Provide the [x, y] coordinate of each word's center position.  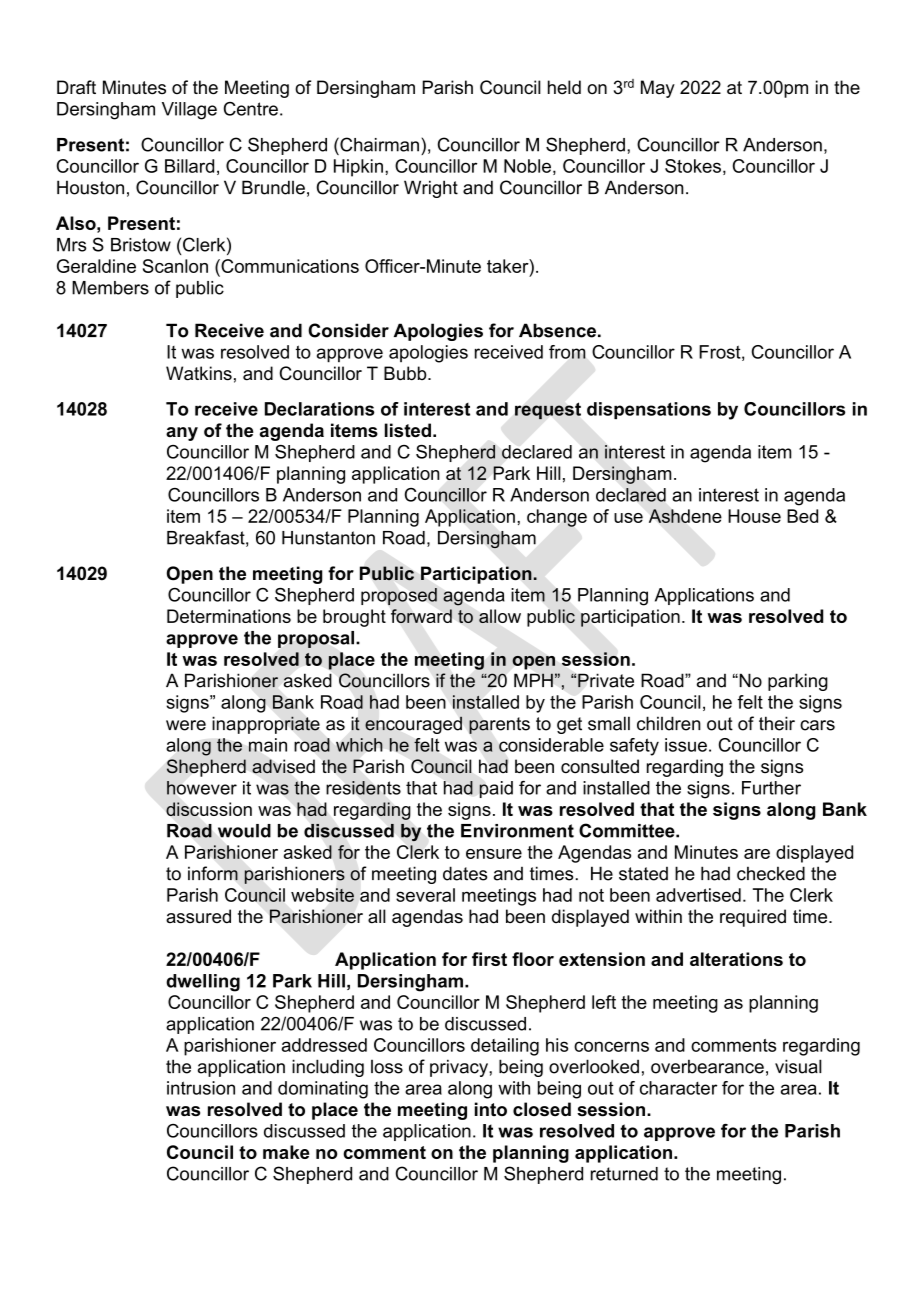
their [777, 723]
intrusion [201, 1088]
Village [189, 111]
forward [421, 616]
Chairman [378, 144]
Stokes [693, 166]
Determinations [229, 616]
